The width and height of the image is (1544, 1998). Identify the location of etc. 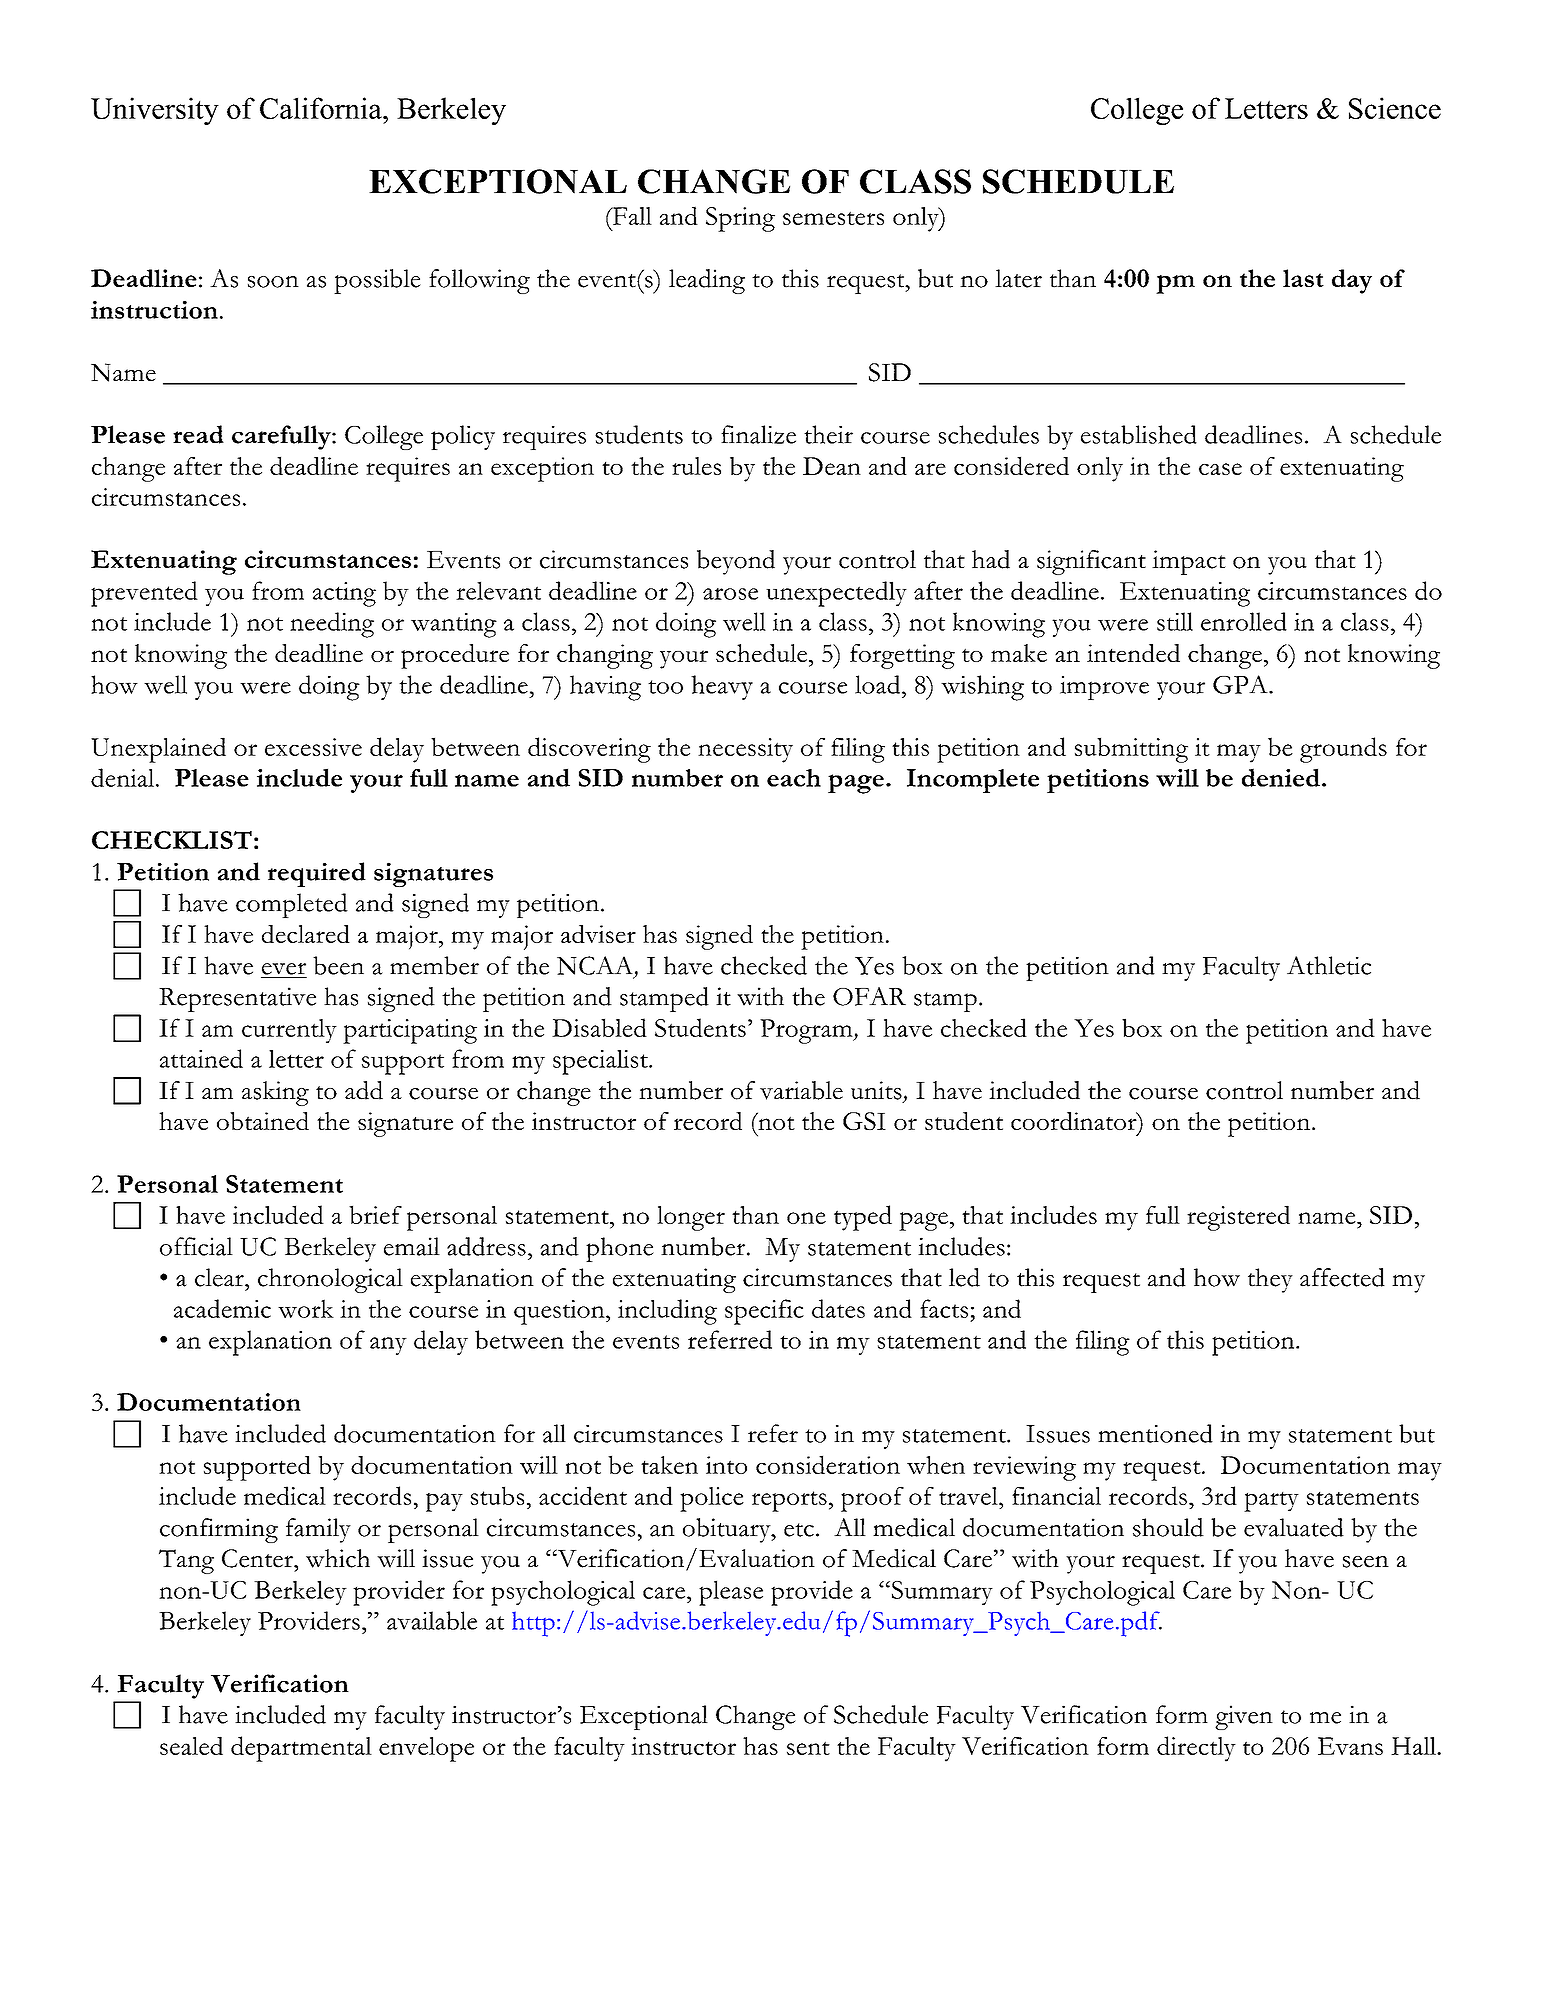
(799, 1530).
